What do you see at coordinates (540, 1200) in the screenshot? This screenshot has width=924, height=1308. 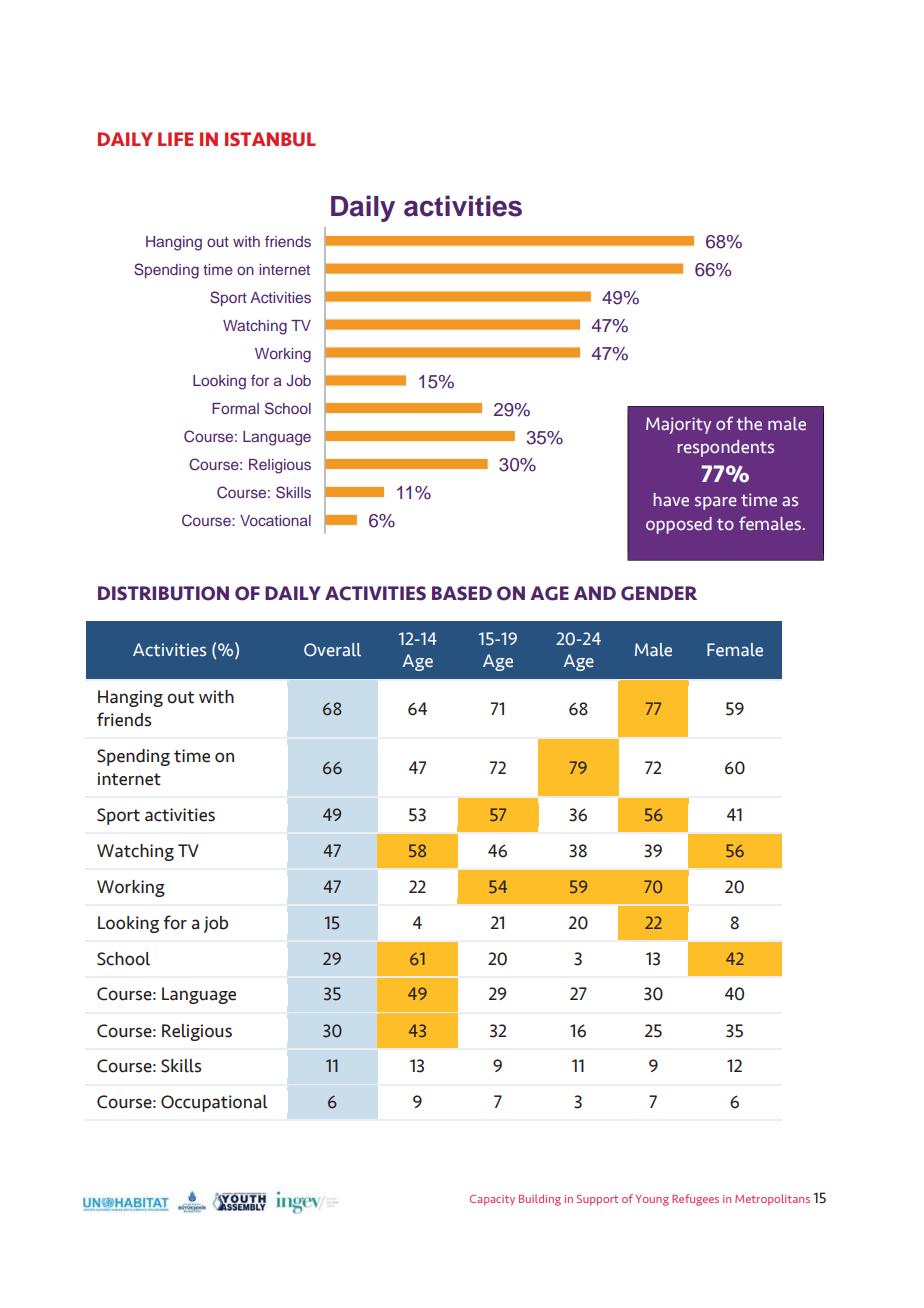 I see `Building` at bounding box center [540, 1200].
